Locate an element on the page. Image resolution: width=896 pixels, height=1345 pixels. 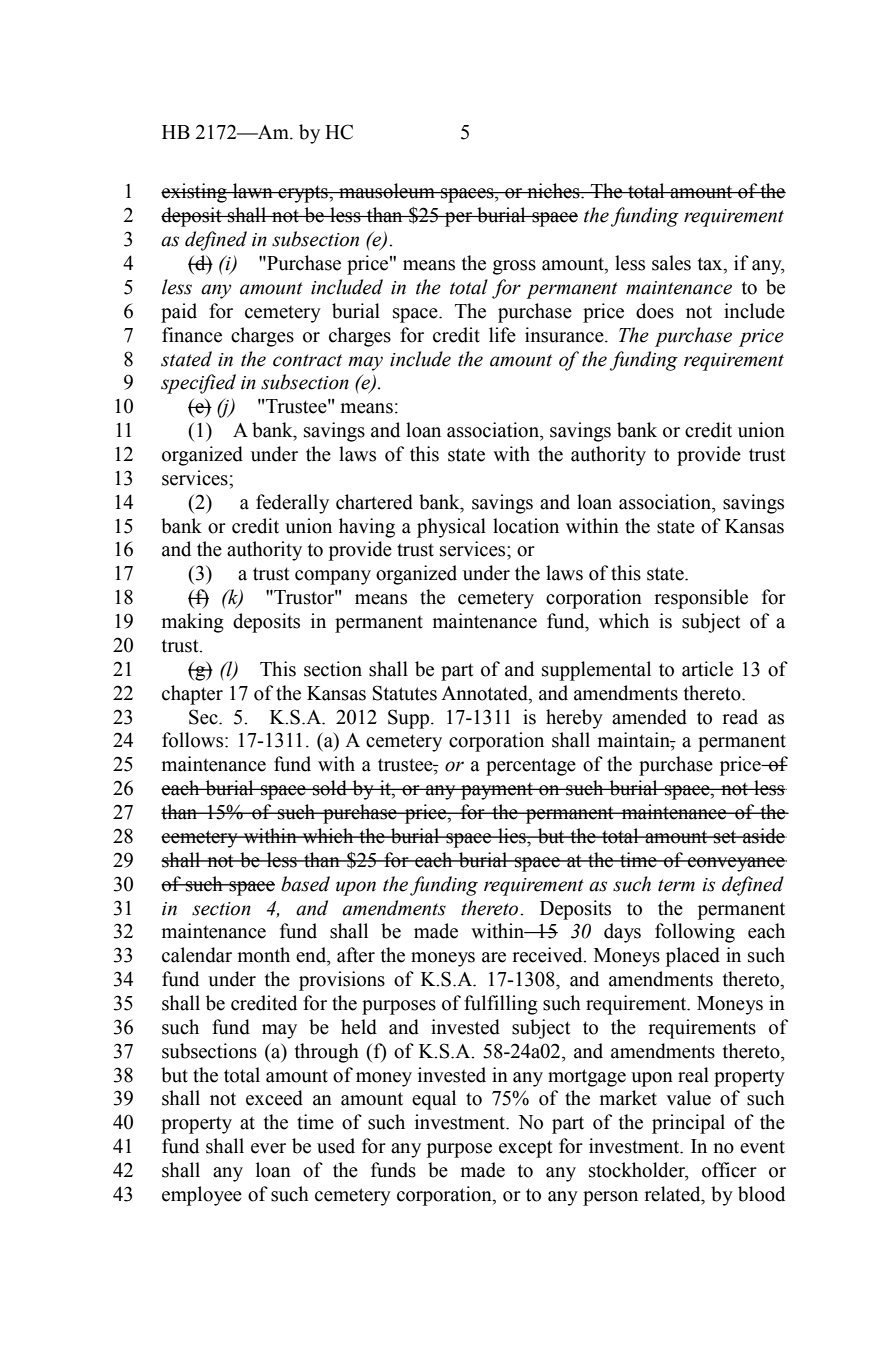
ever is located at coordinates (268, 1148).
